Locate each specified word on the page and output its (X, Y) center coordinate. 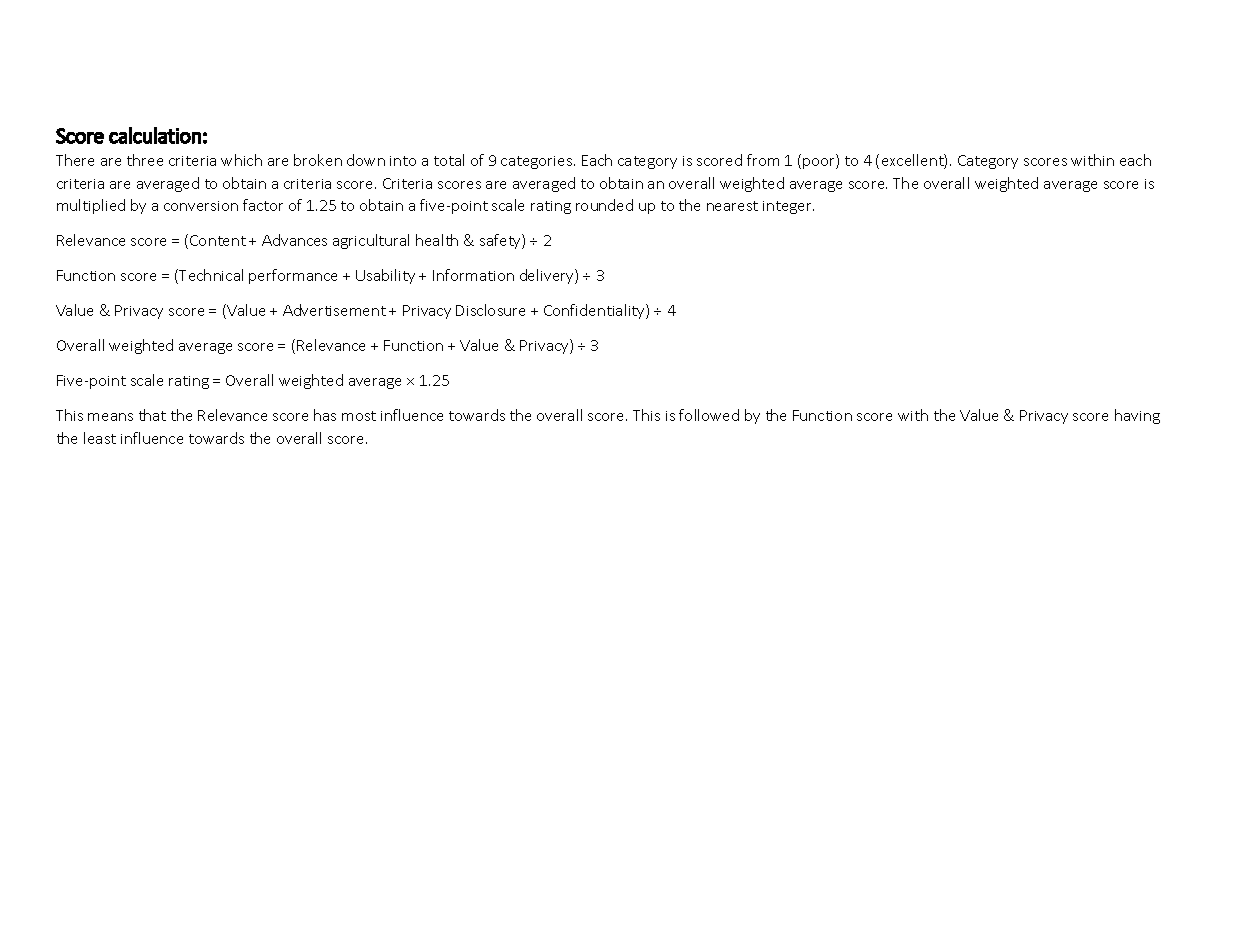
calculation (155, 135)
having (1137, 416)
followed (709, 415)
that (152, 415)
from (763, 160)
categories (538, 162)
